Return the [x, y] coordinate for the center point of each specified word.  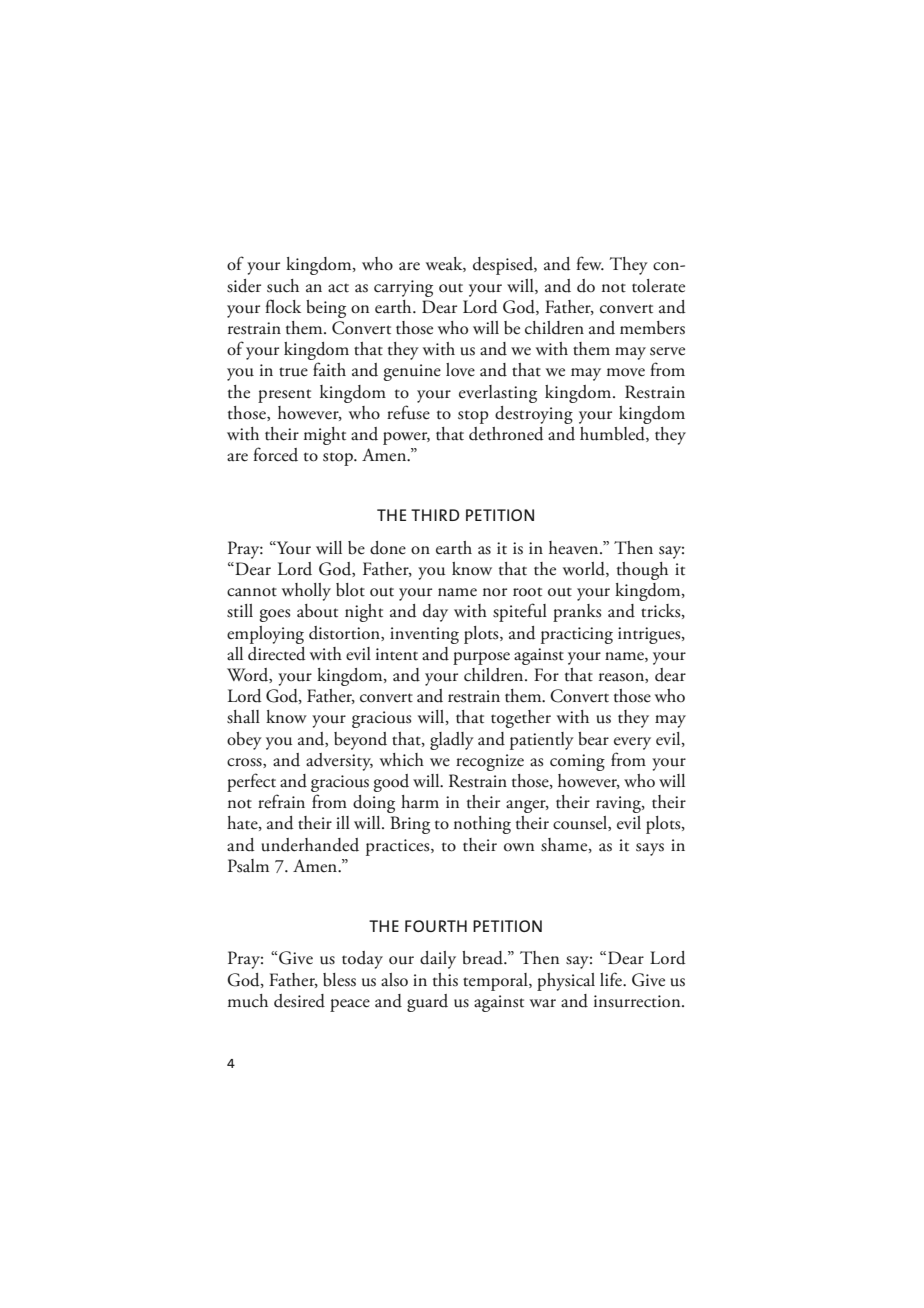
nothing [482, 825]
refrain [281, 801]
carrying [403, 288]
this [445, 980]
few [590, 263]
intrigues [650, 635]
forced [275, 454]
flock [283, 306]
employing [265, 635]
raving [619, 804]
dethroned [506, 434]
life [612, 979]
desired [299, 1001]
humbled [613, 434]
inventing [424, 635]
